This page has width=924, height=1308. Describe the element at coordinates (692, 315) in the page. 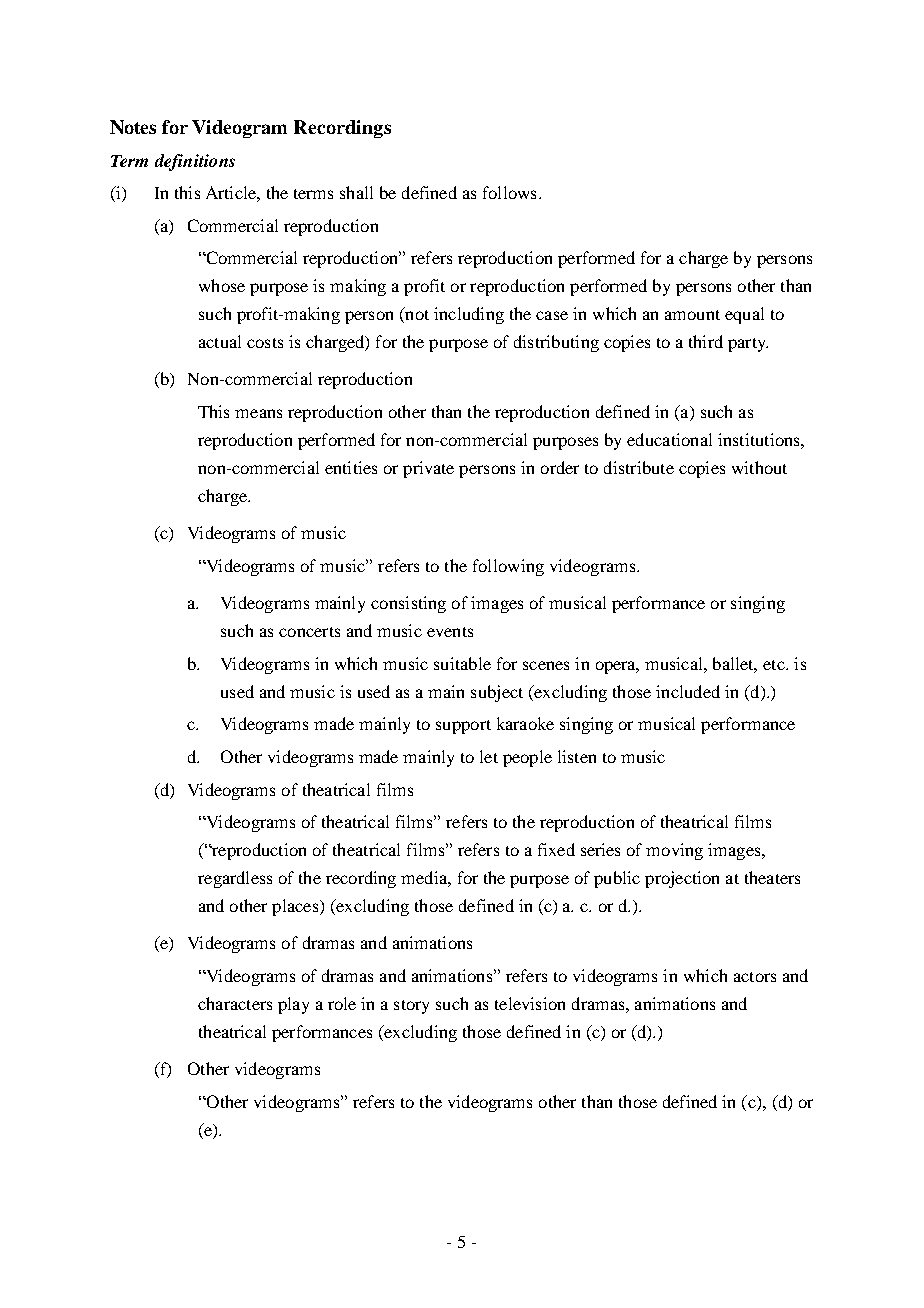

I see `amount` at that location.
